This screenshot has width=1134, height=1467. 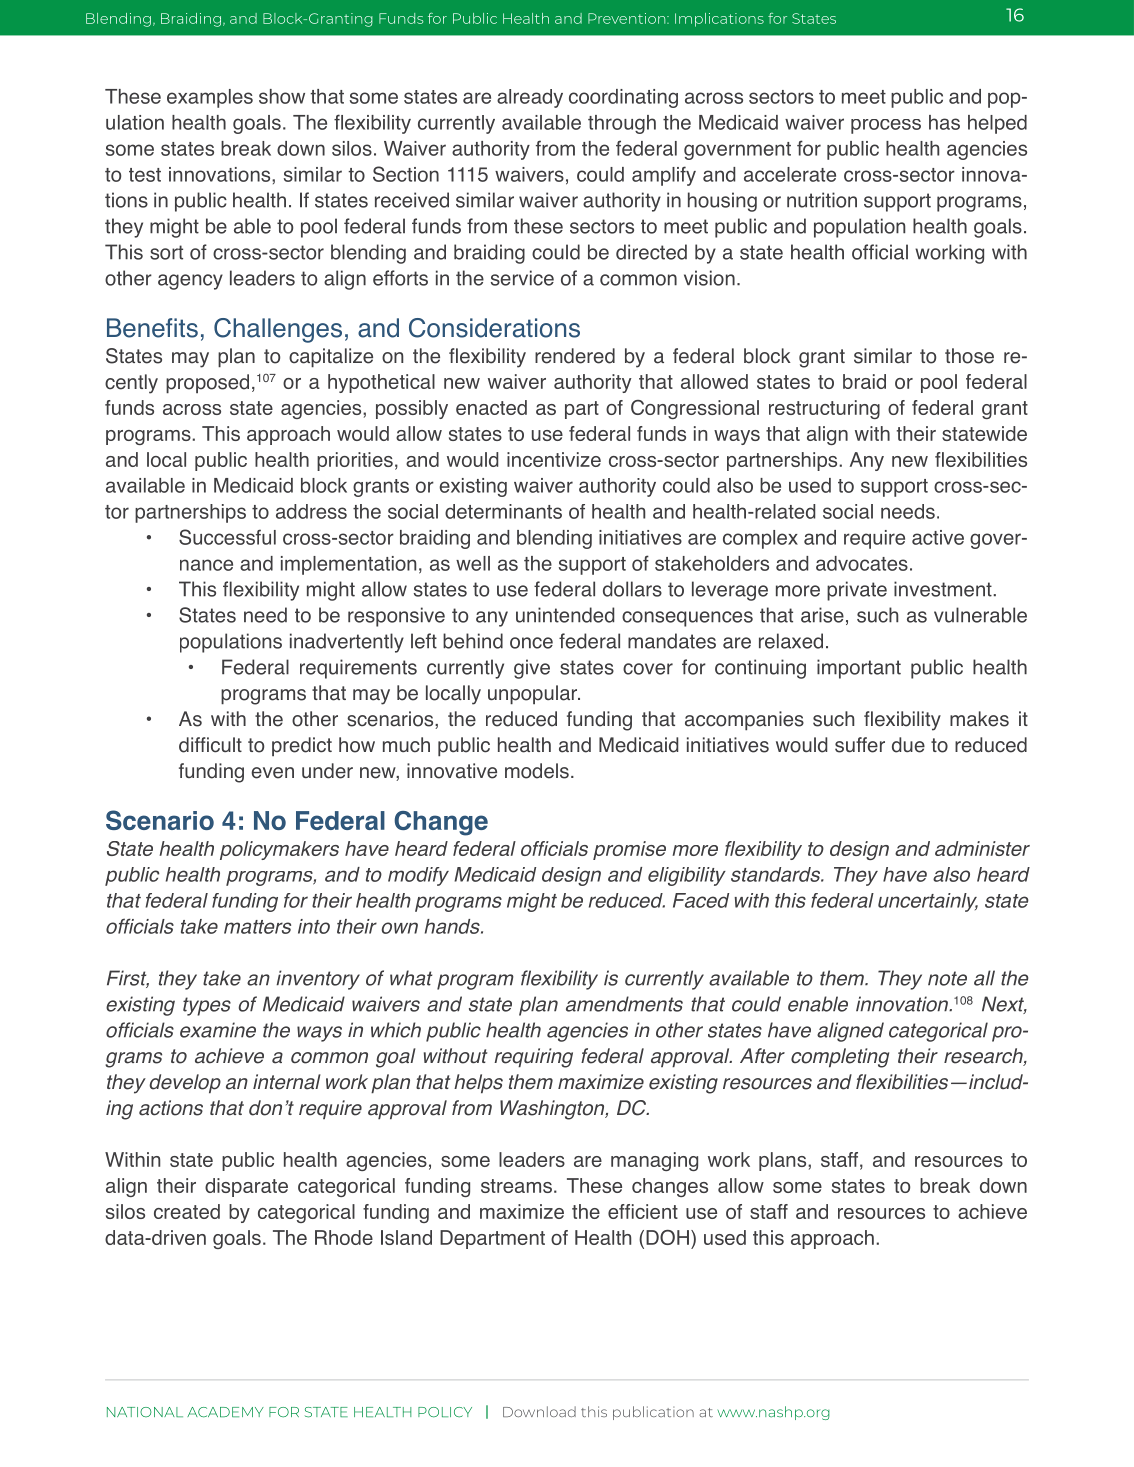 I want to click on incentivize, so click(x=554, y=459).
